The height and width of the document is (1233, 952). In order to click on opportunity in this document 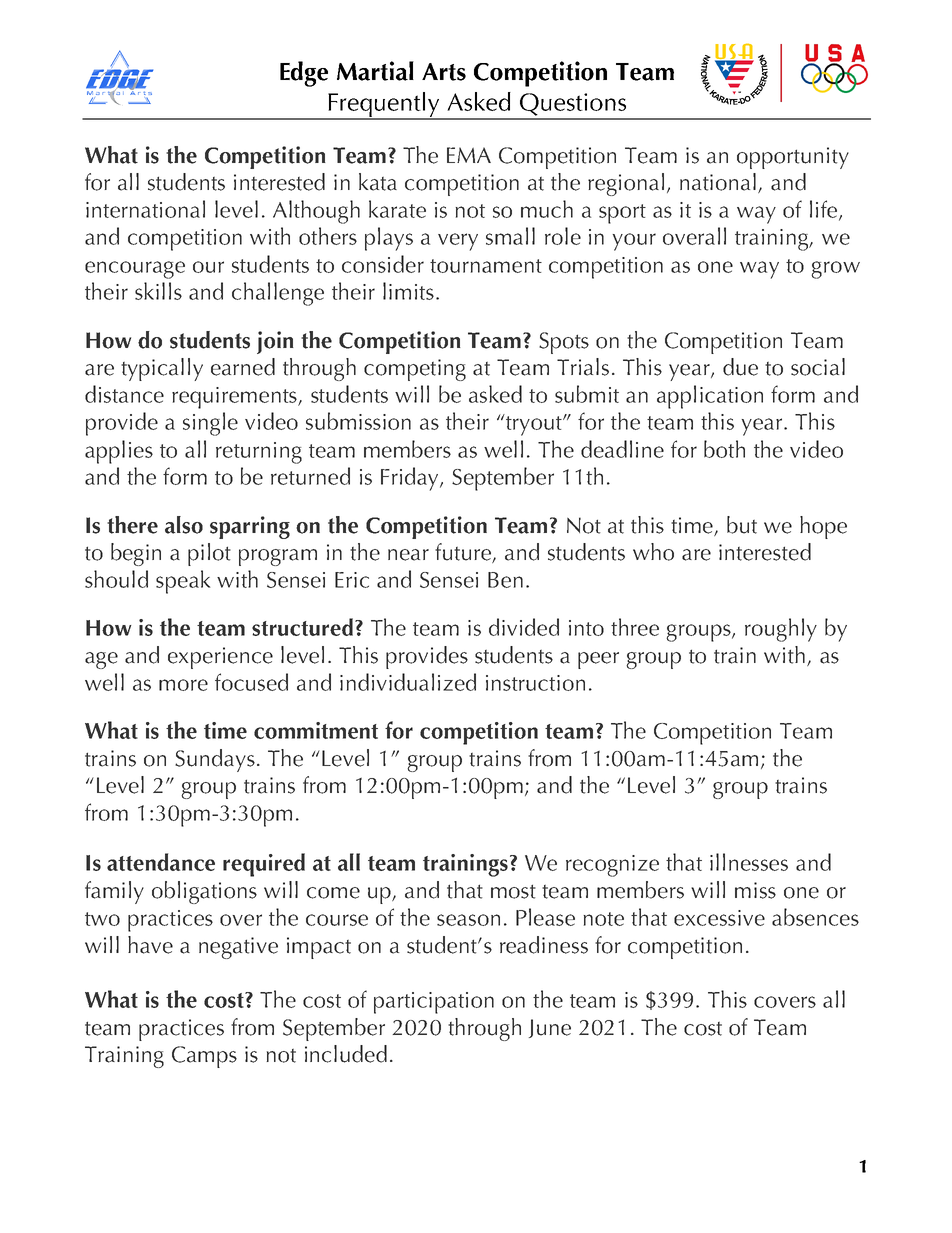, I will do `click(793, 158)`.
